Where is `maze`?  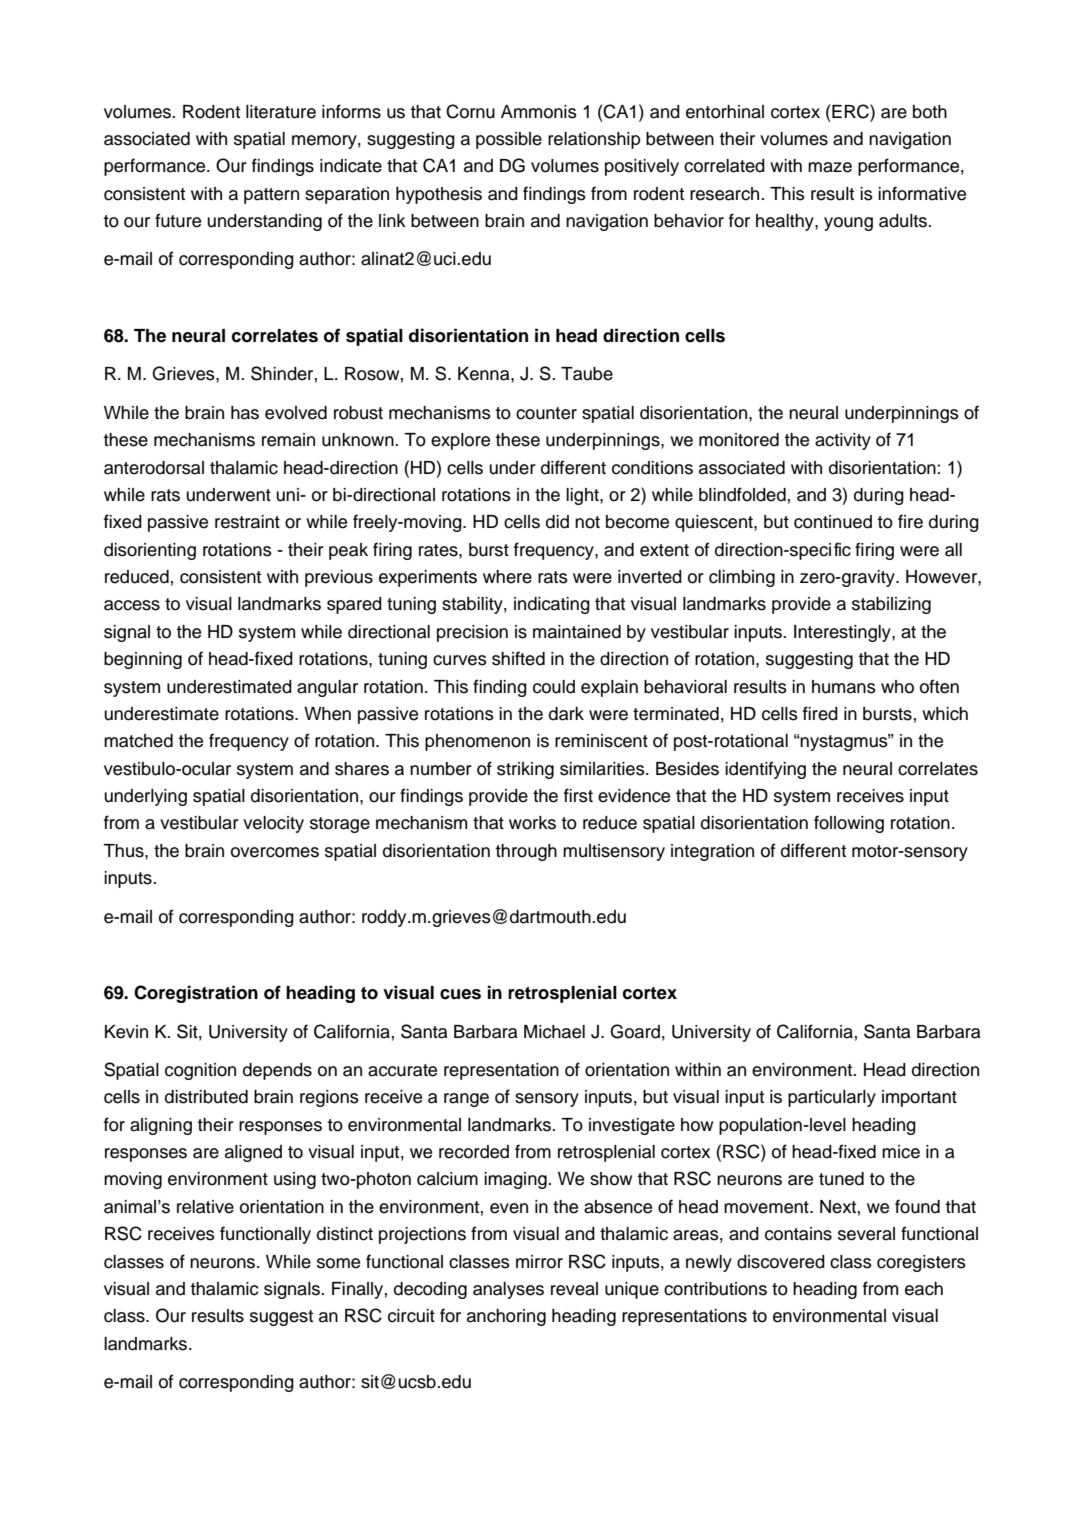 maze is located at coordinates (830, 167).
